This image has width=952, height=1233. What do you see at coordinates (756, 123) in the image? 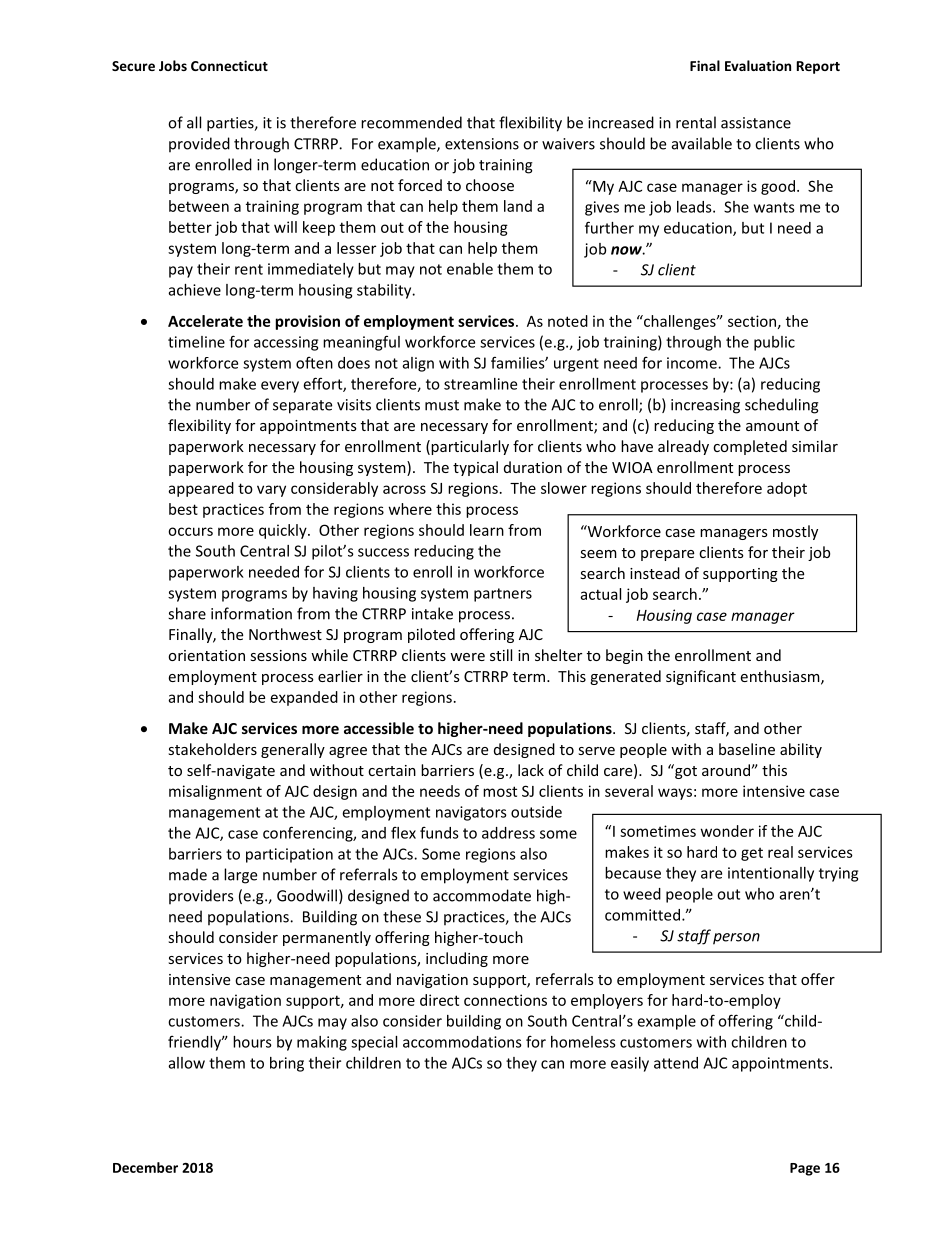
I see `assistance` at bounding box center [756, 123].
